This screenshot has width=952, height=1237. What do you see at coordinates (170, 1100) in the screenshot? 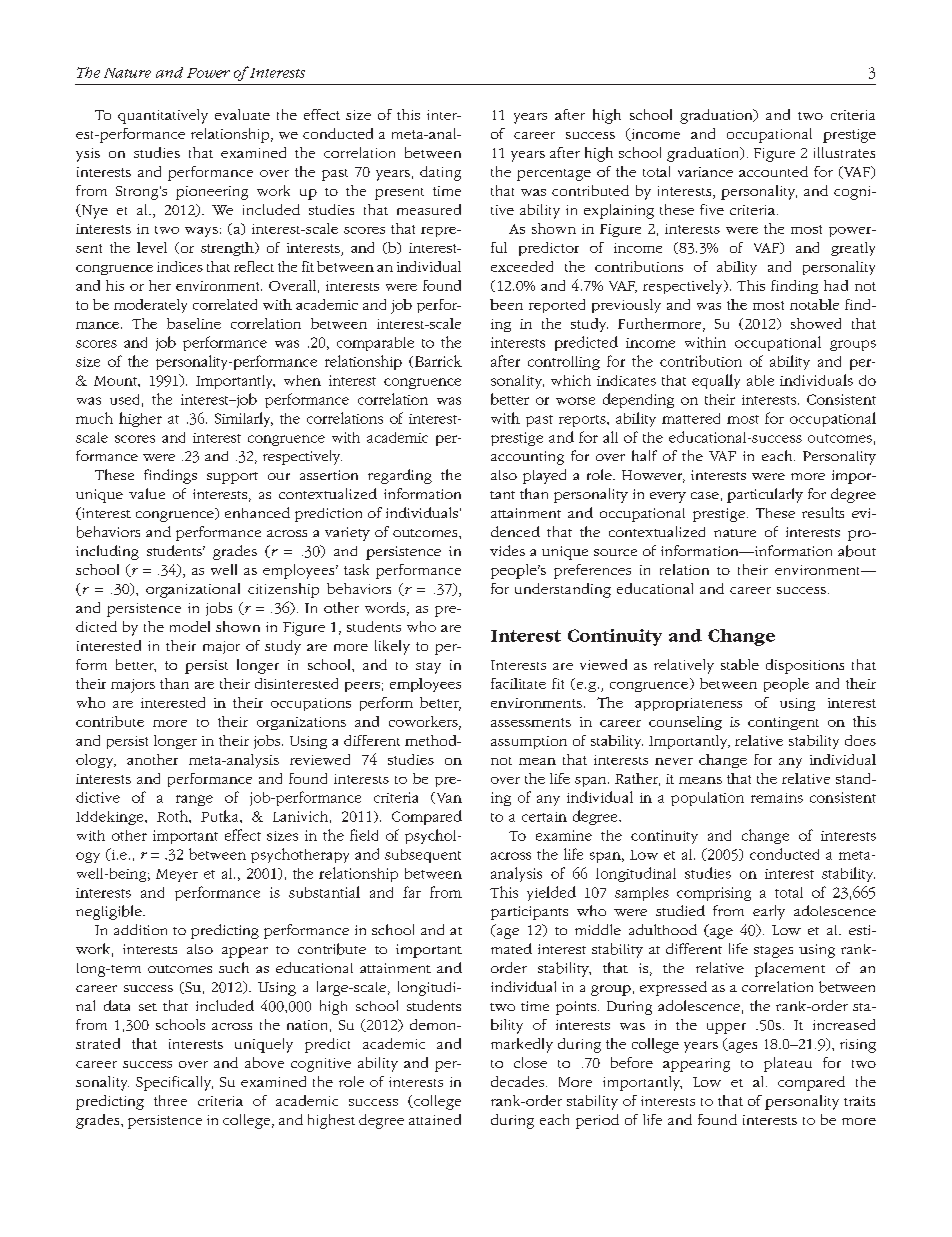
I see `three` at bounding box center [170, 1100].
